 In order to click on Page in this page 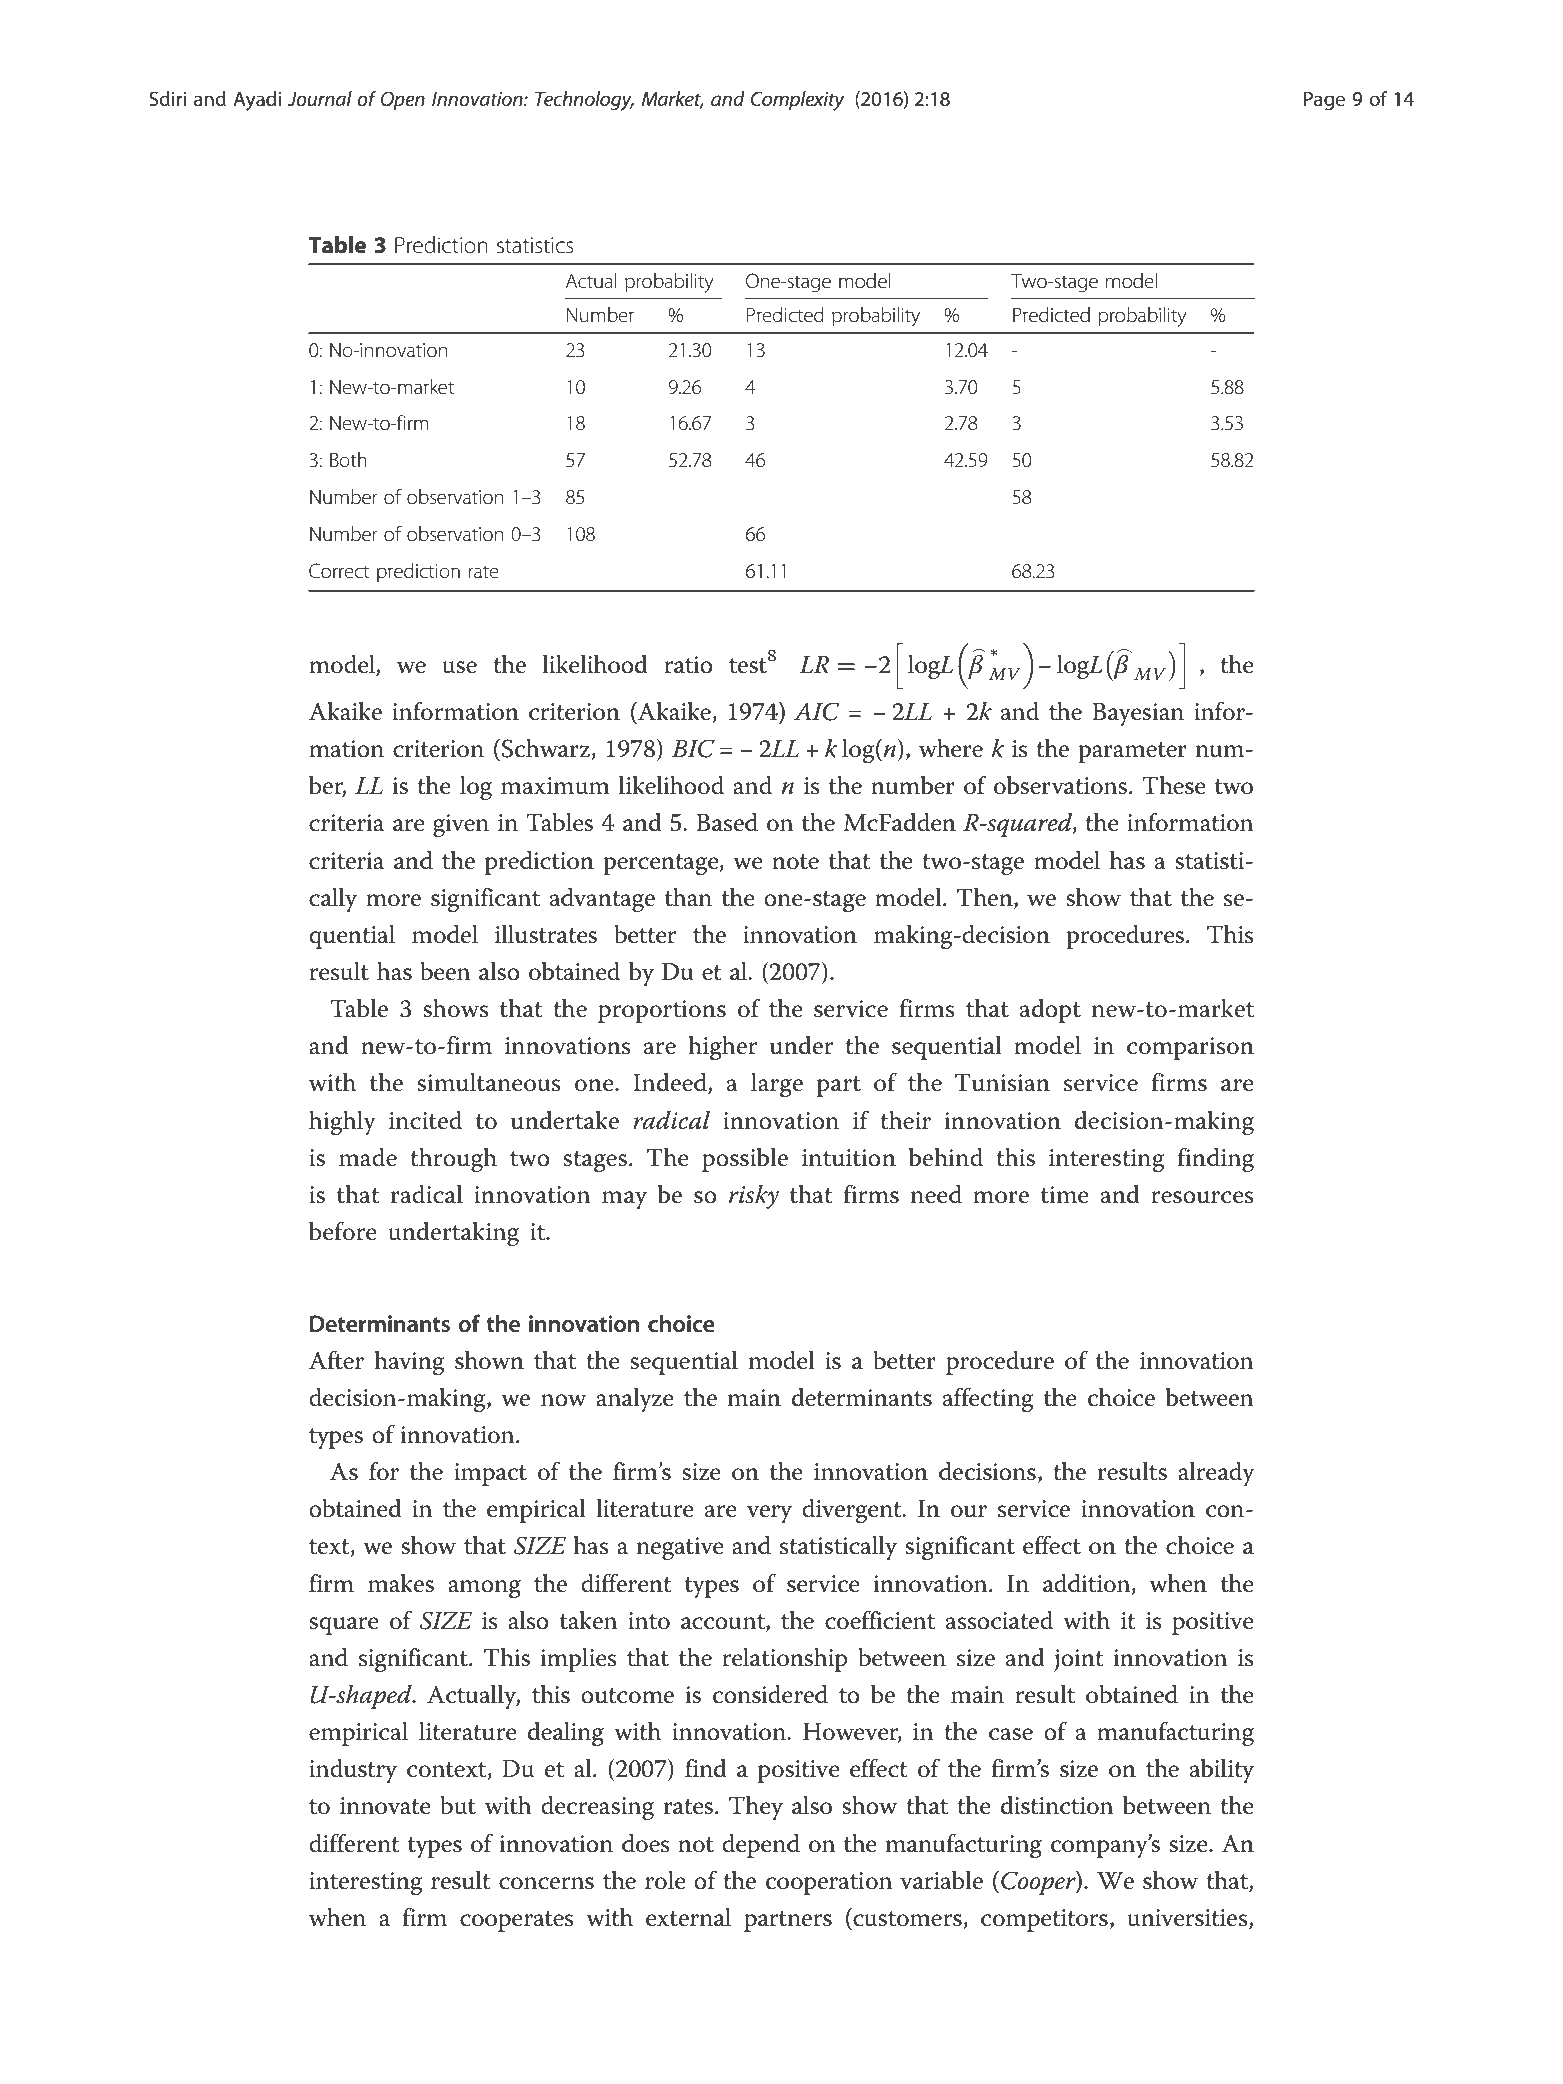, I will do `click(1324, 101)`.
